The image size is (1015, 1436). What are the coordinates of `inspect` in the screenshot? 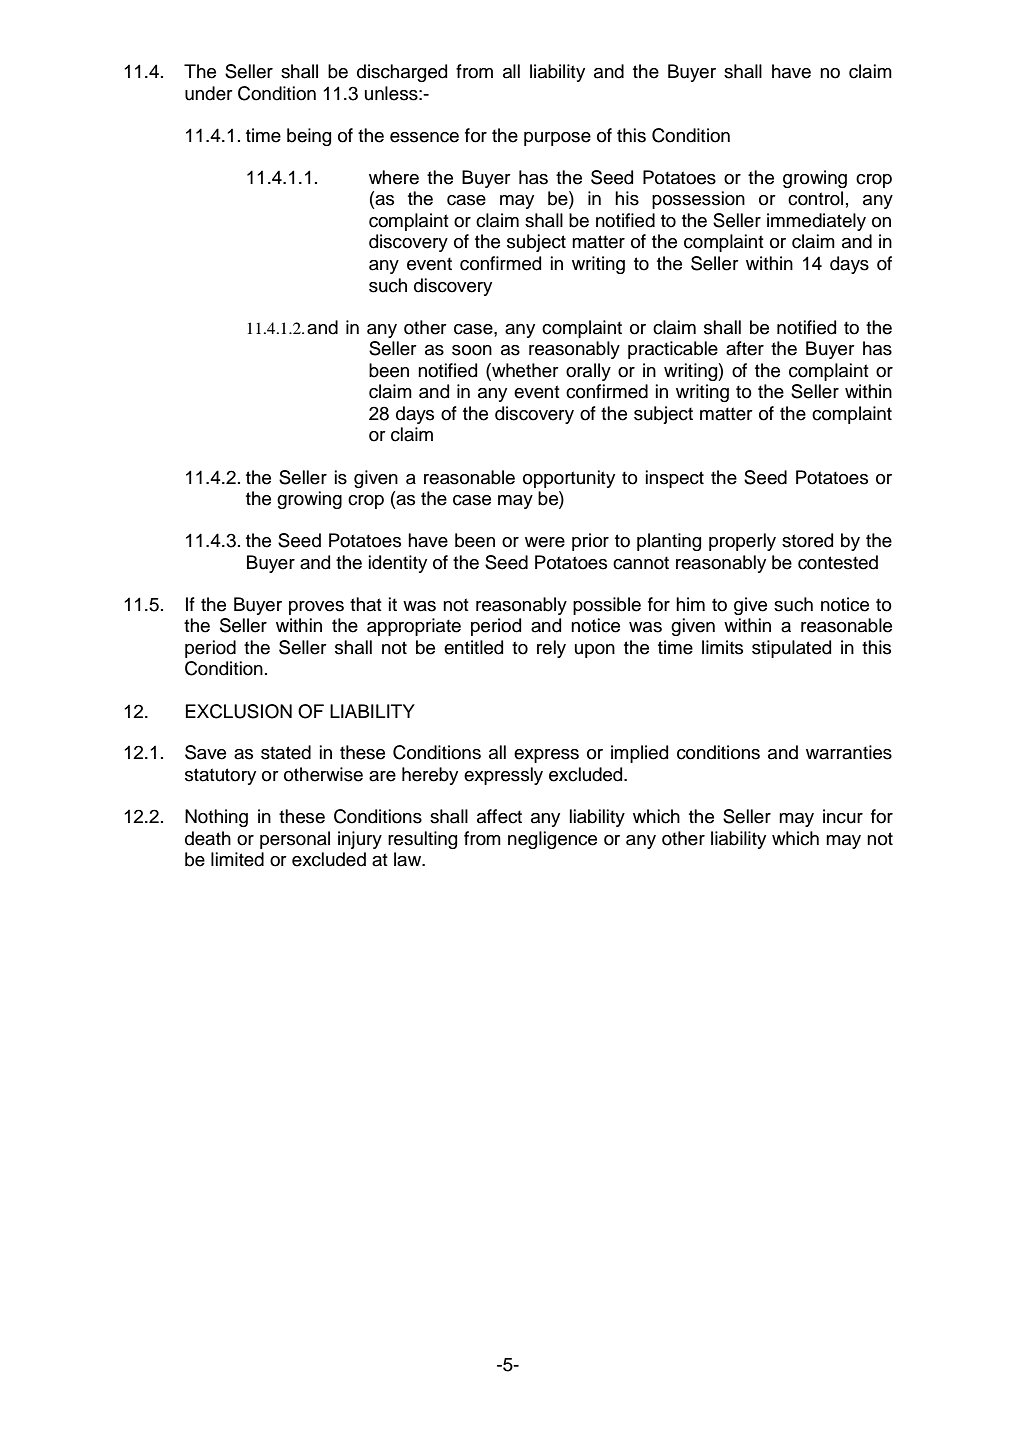 It's located at (675, 479).
